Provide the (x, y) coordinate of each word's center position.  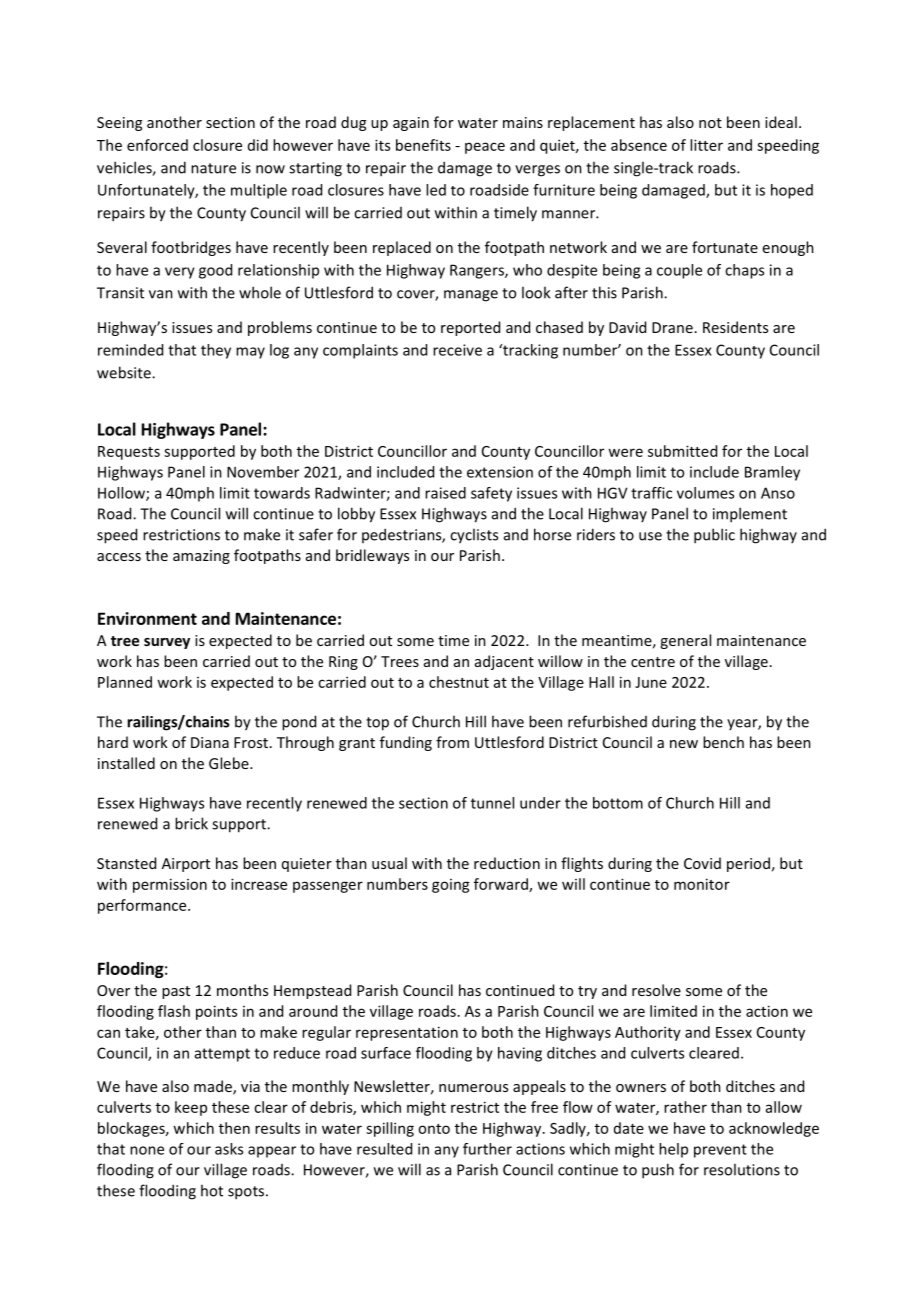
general (685, 641)
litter (706, 145)
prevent (720, 1151)
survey (167, 643)
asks (229, 1149)
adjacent (504, 662)
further (487, 1149)
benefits (423, 145)
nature (213, 168)
